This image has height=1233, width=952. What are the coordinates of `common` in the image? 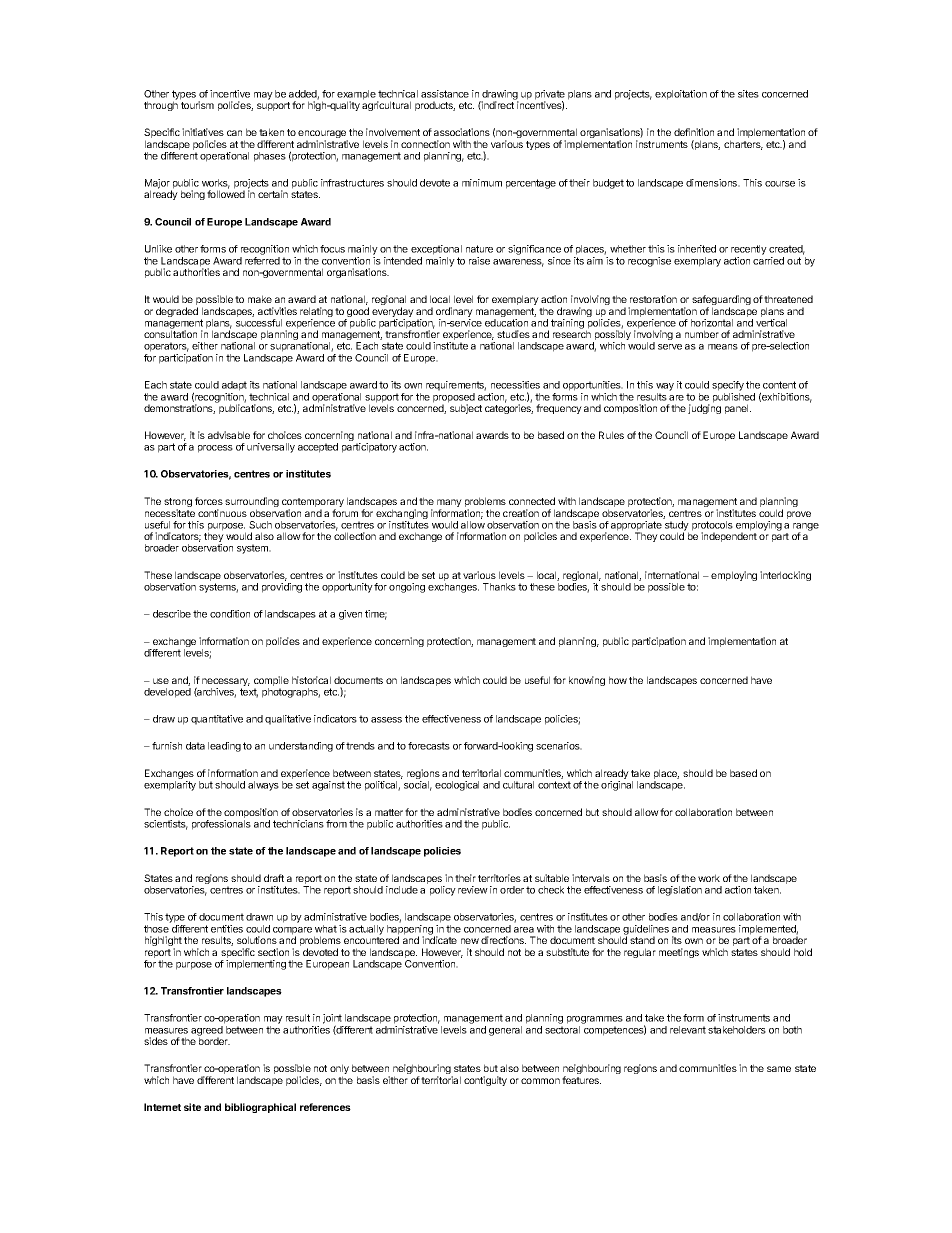 It's located at (540, 1081).
